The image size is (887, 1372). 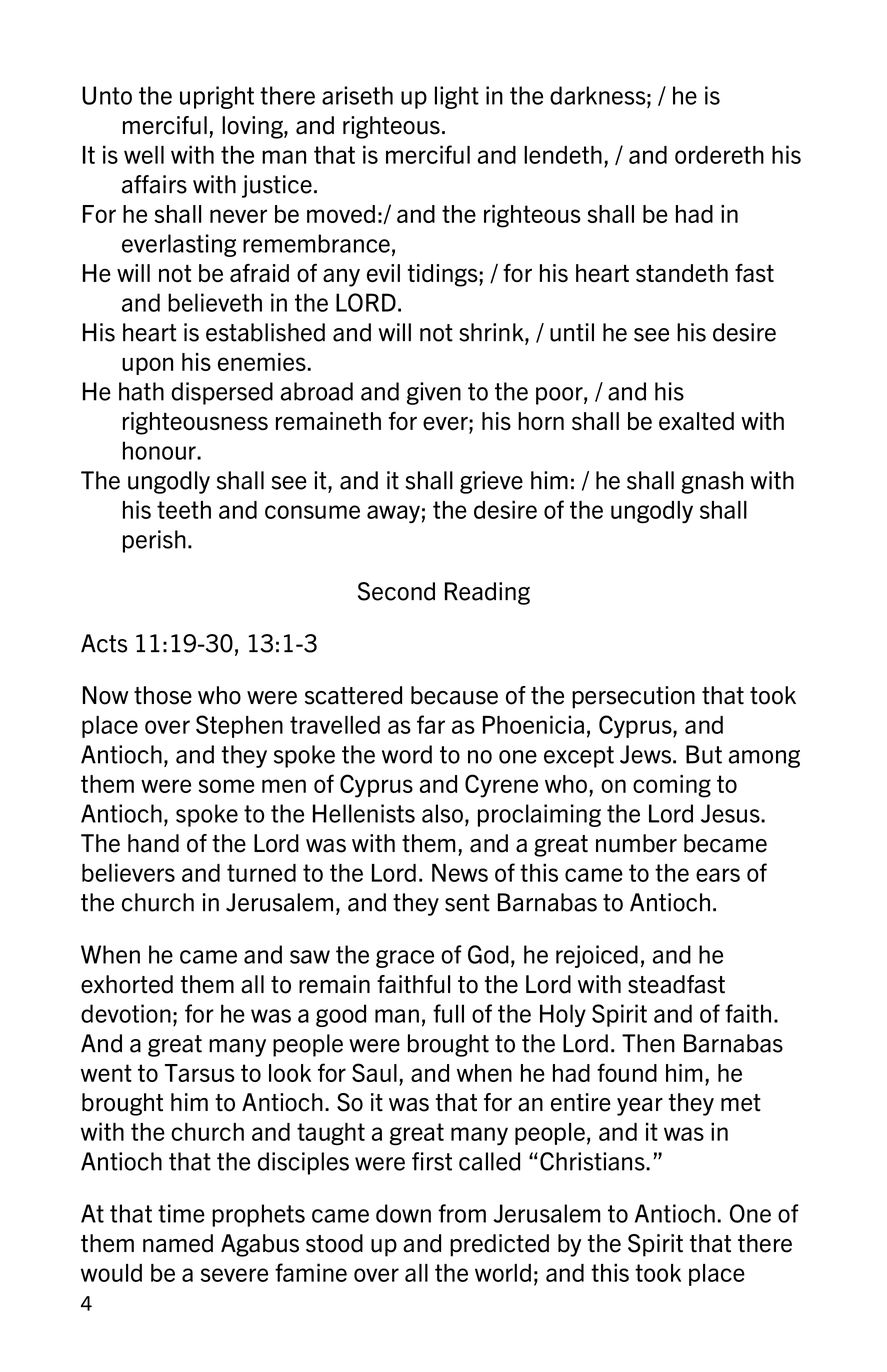 What do you see at coordinates (144, 155) in the document?
I see `well` at bounding box center [144, 155].
